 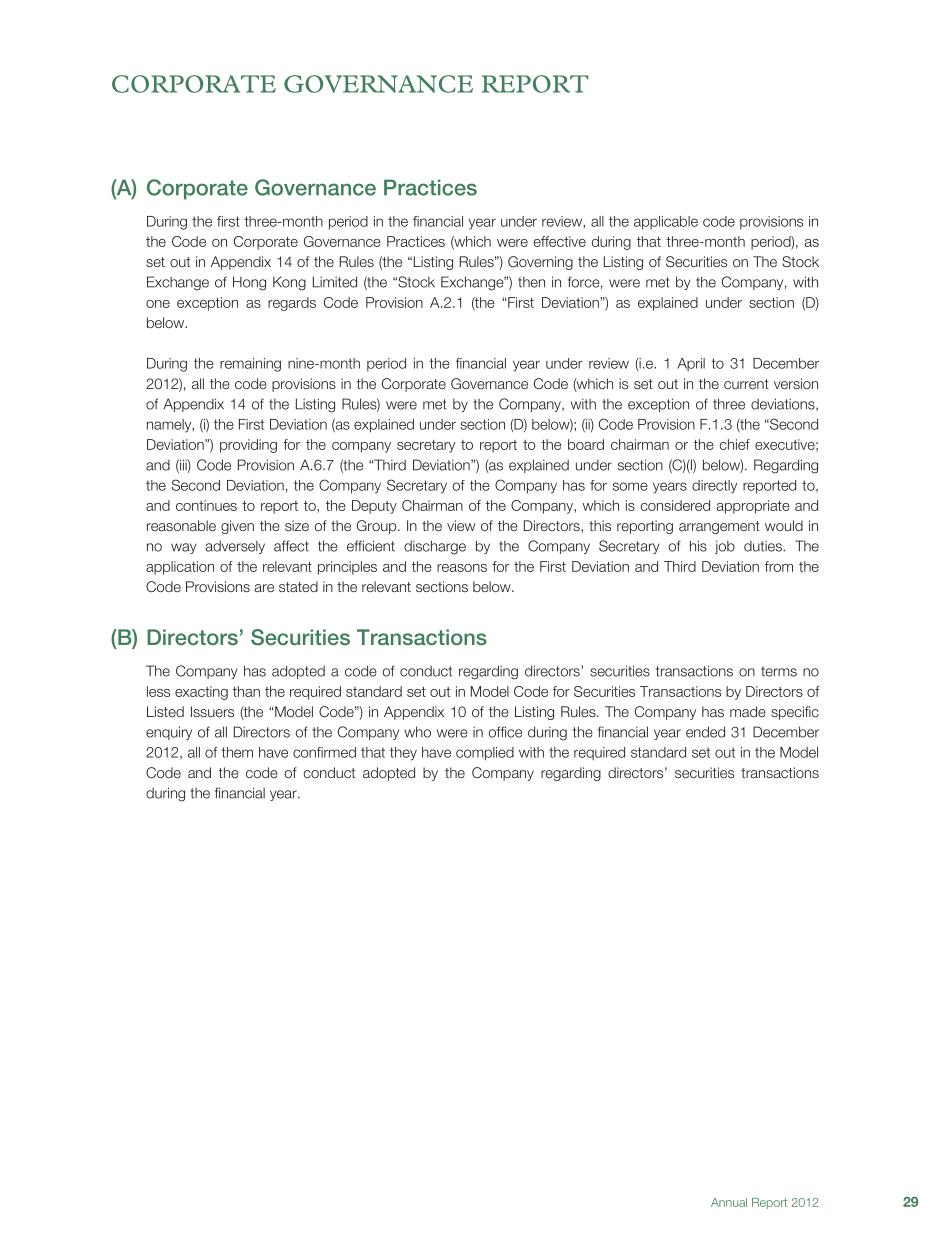 What do you see at coordinates (403, 754) in the screenshot?
I see `they` at bounding box center [403, 754].
